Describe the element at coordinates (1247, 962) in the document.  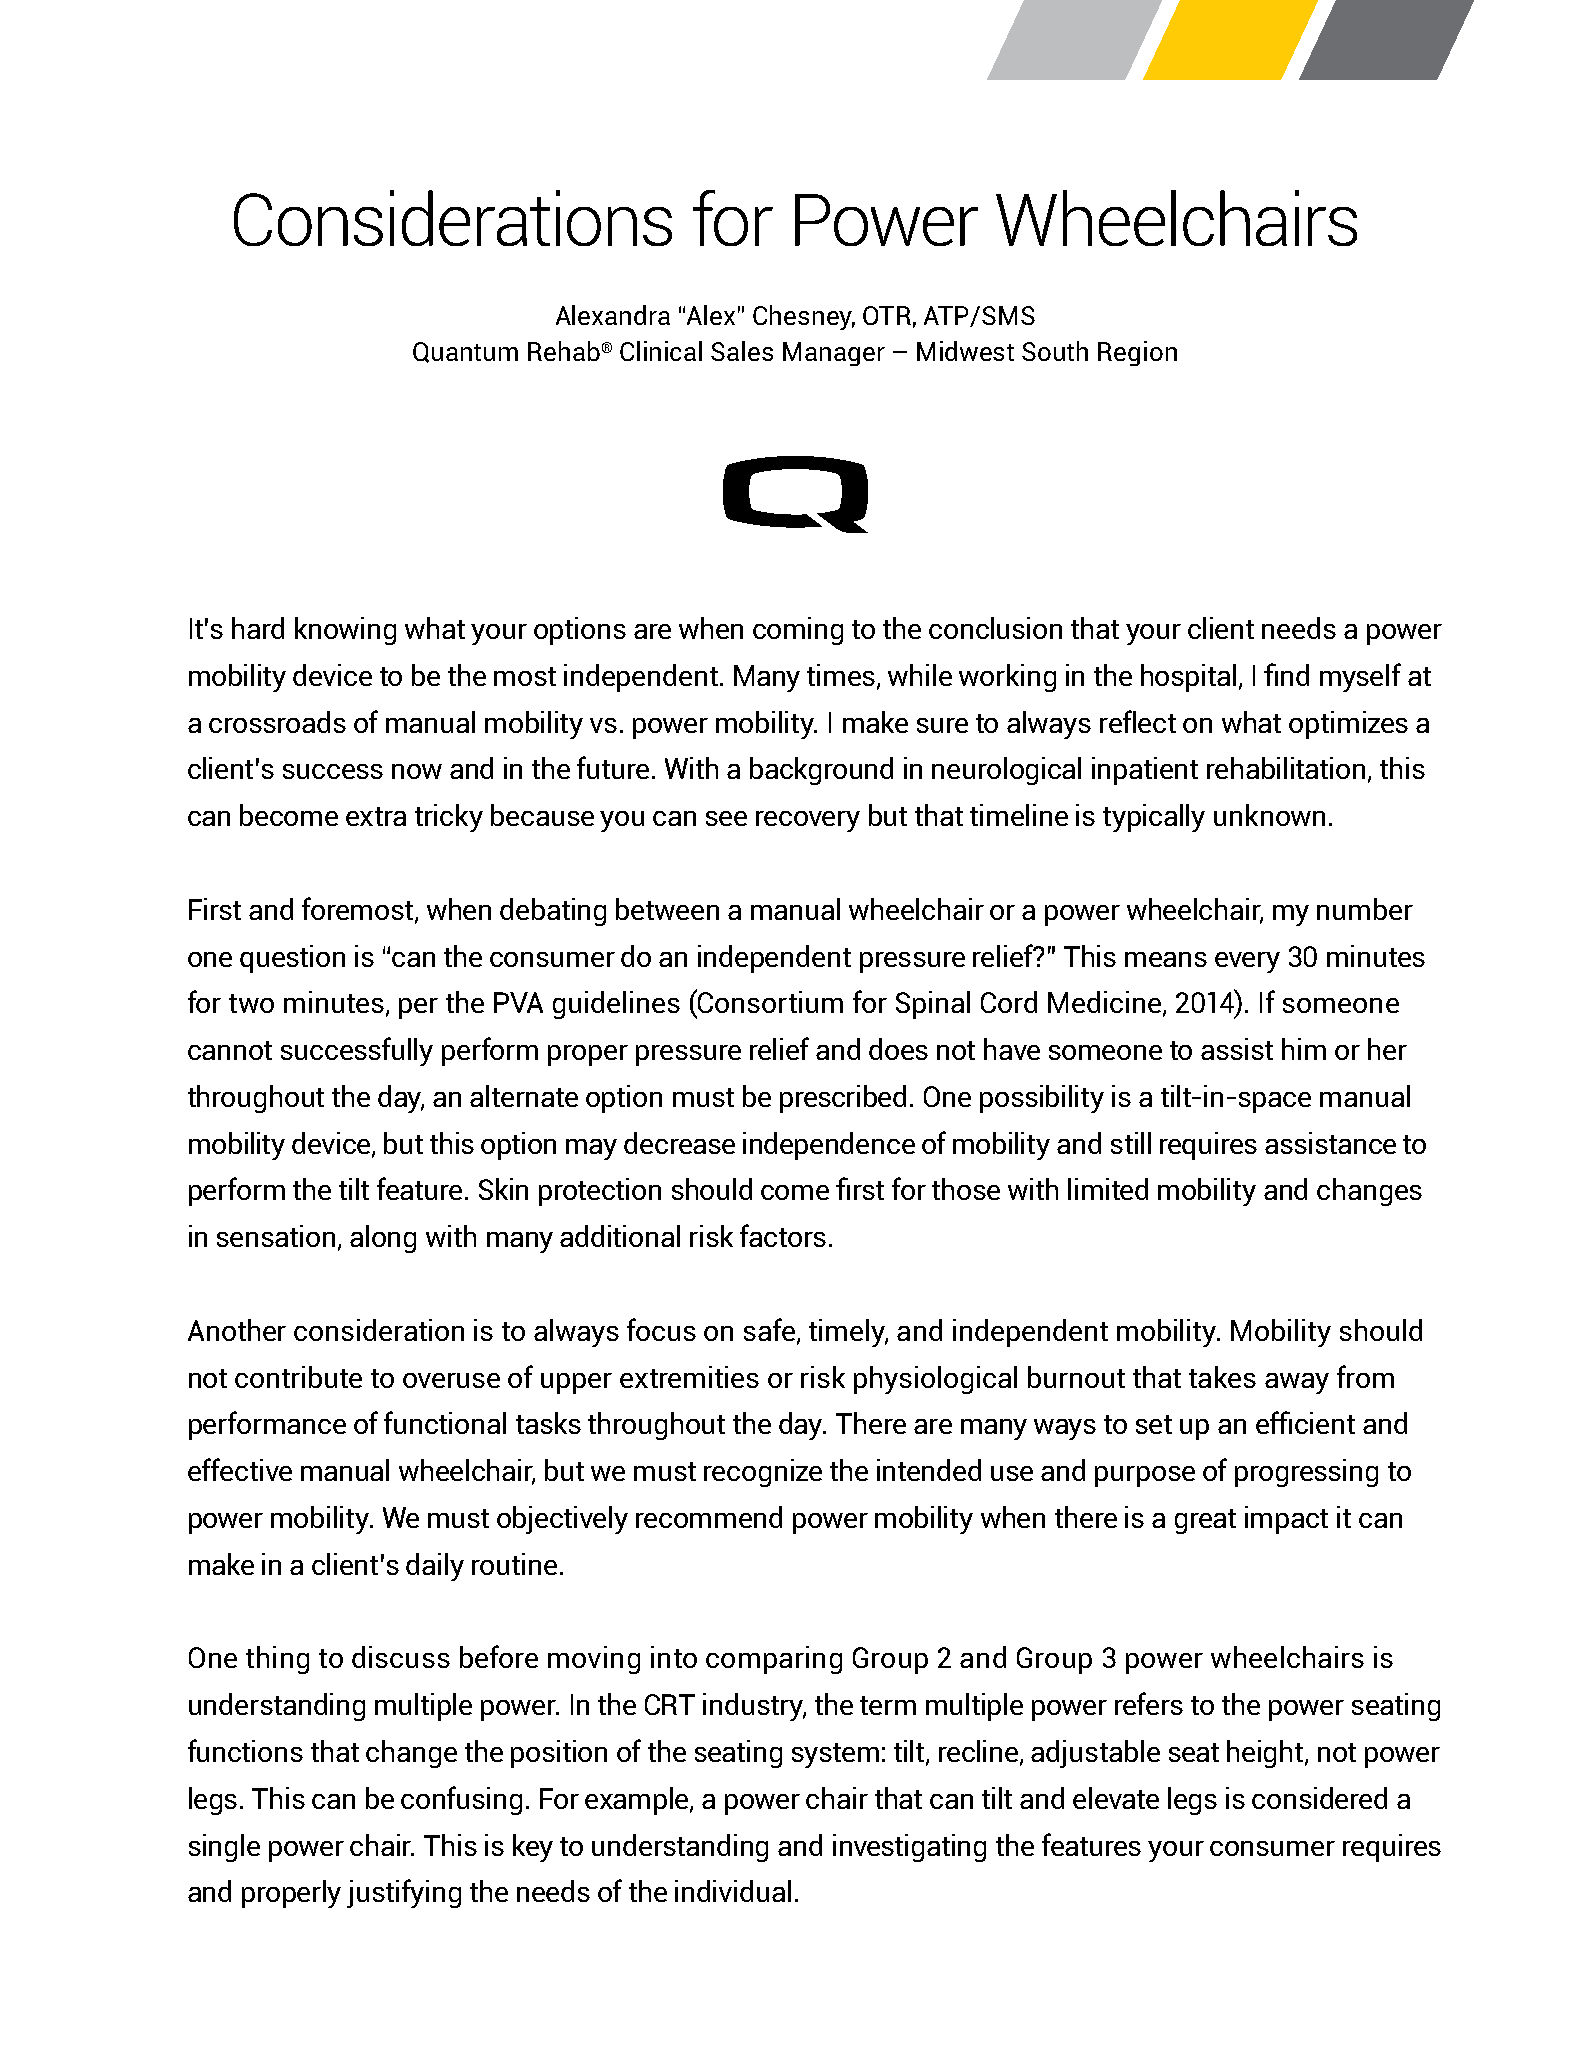
I see `every` at that location.
